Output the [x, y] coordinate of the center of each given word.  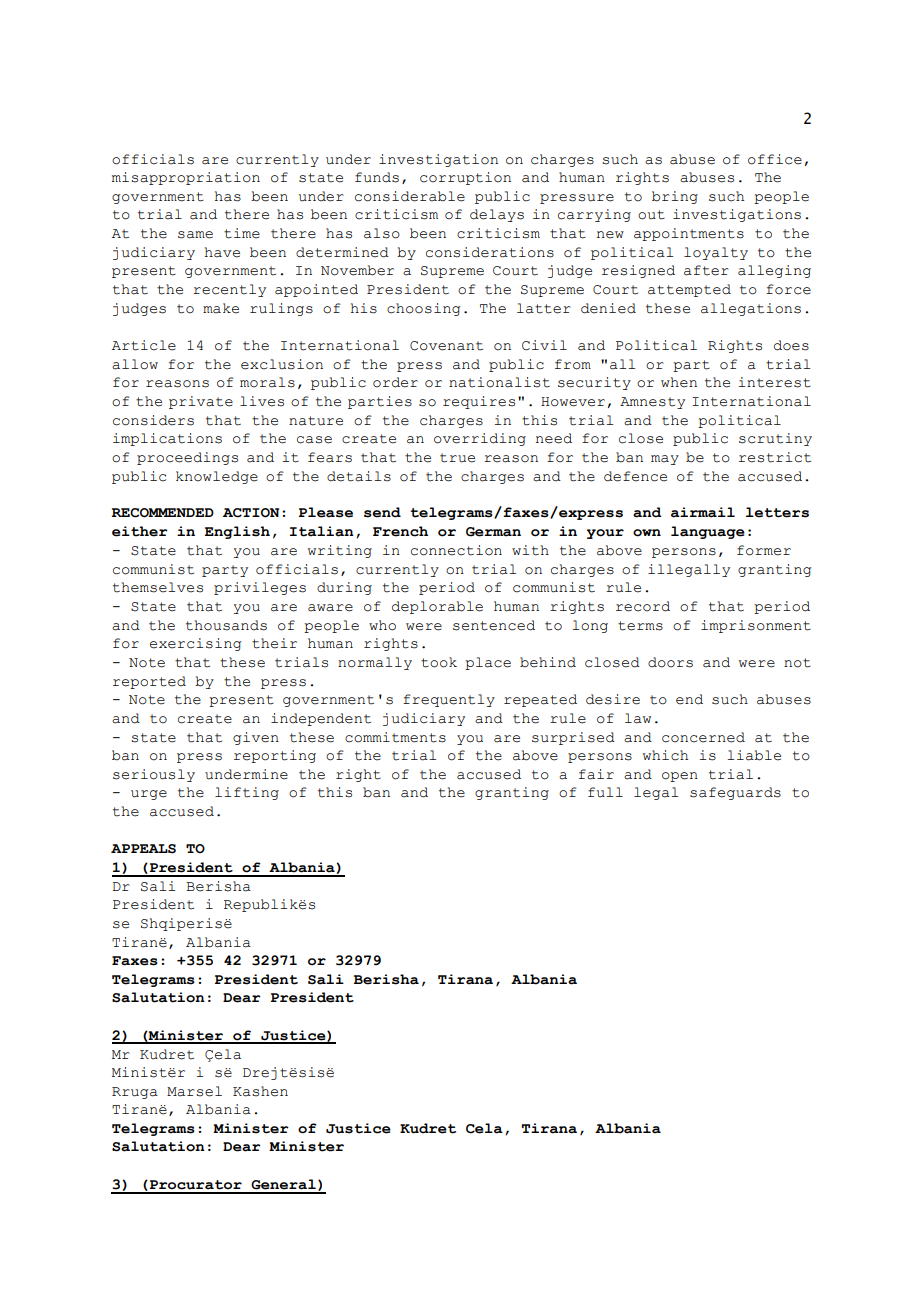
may [665, 460]
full [605, 792]
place [488, 663]
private [201, 402]
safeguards [735, 793]
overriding [480, 439]
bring [675, 197]
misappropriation [186, 178]
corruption [465, 178]
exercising [195, 644]
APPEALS [143, 849]
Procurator [194, 1185]
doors [670, 662]
